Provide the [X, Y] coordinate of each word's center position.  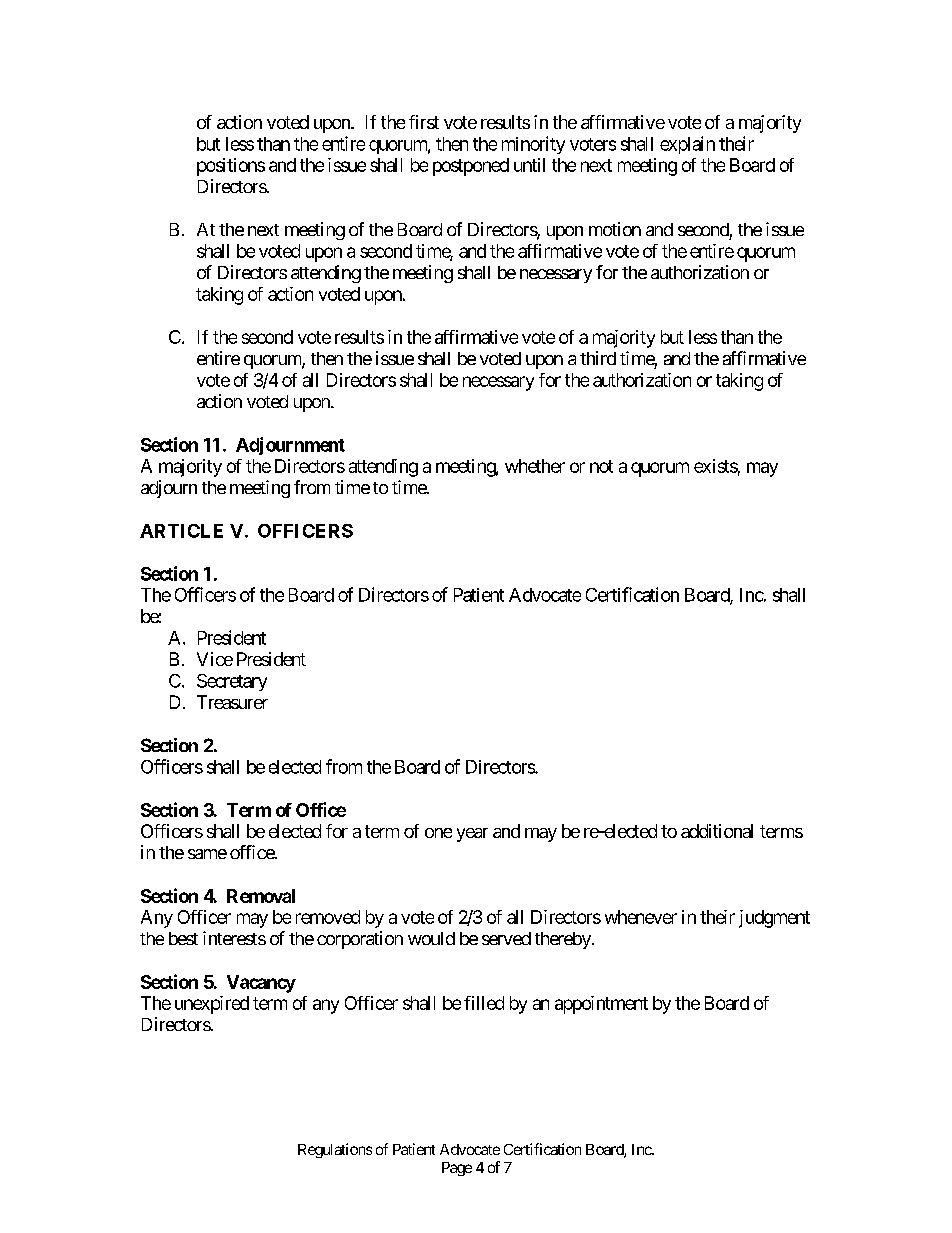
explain [687, 145]
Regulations [335, 1150]
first [424, 122]
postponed [471, 167]
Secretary [232, 682]
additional [717, 831]
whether [535, 466]
